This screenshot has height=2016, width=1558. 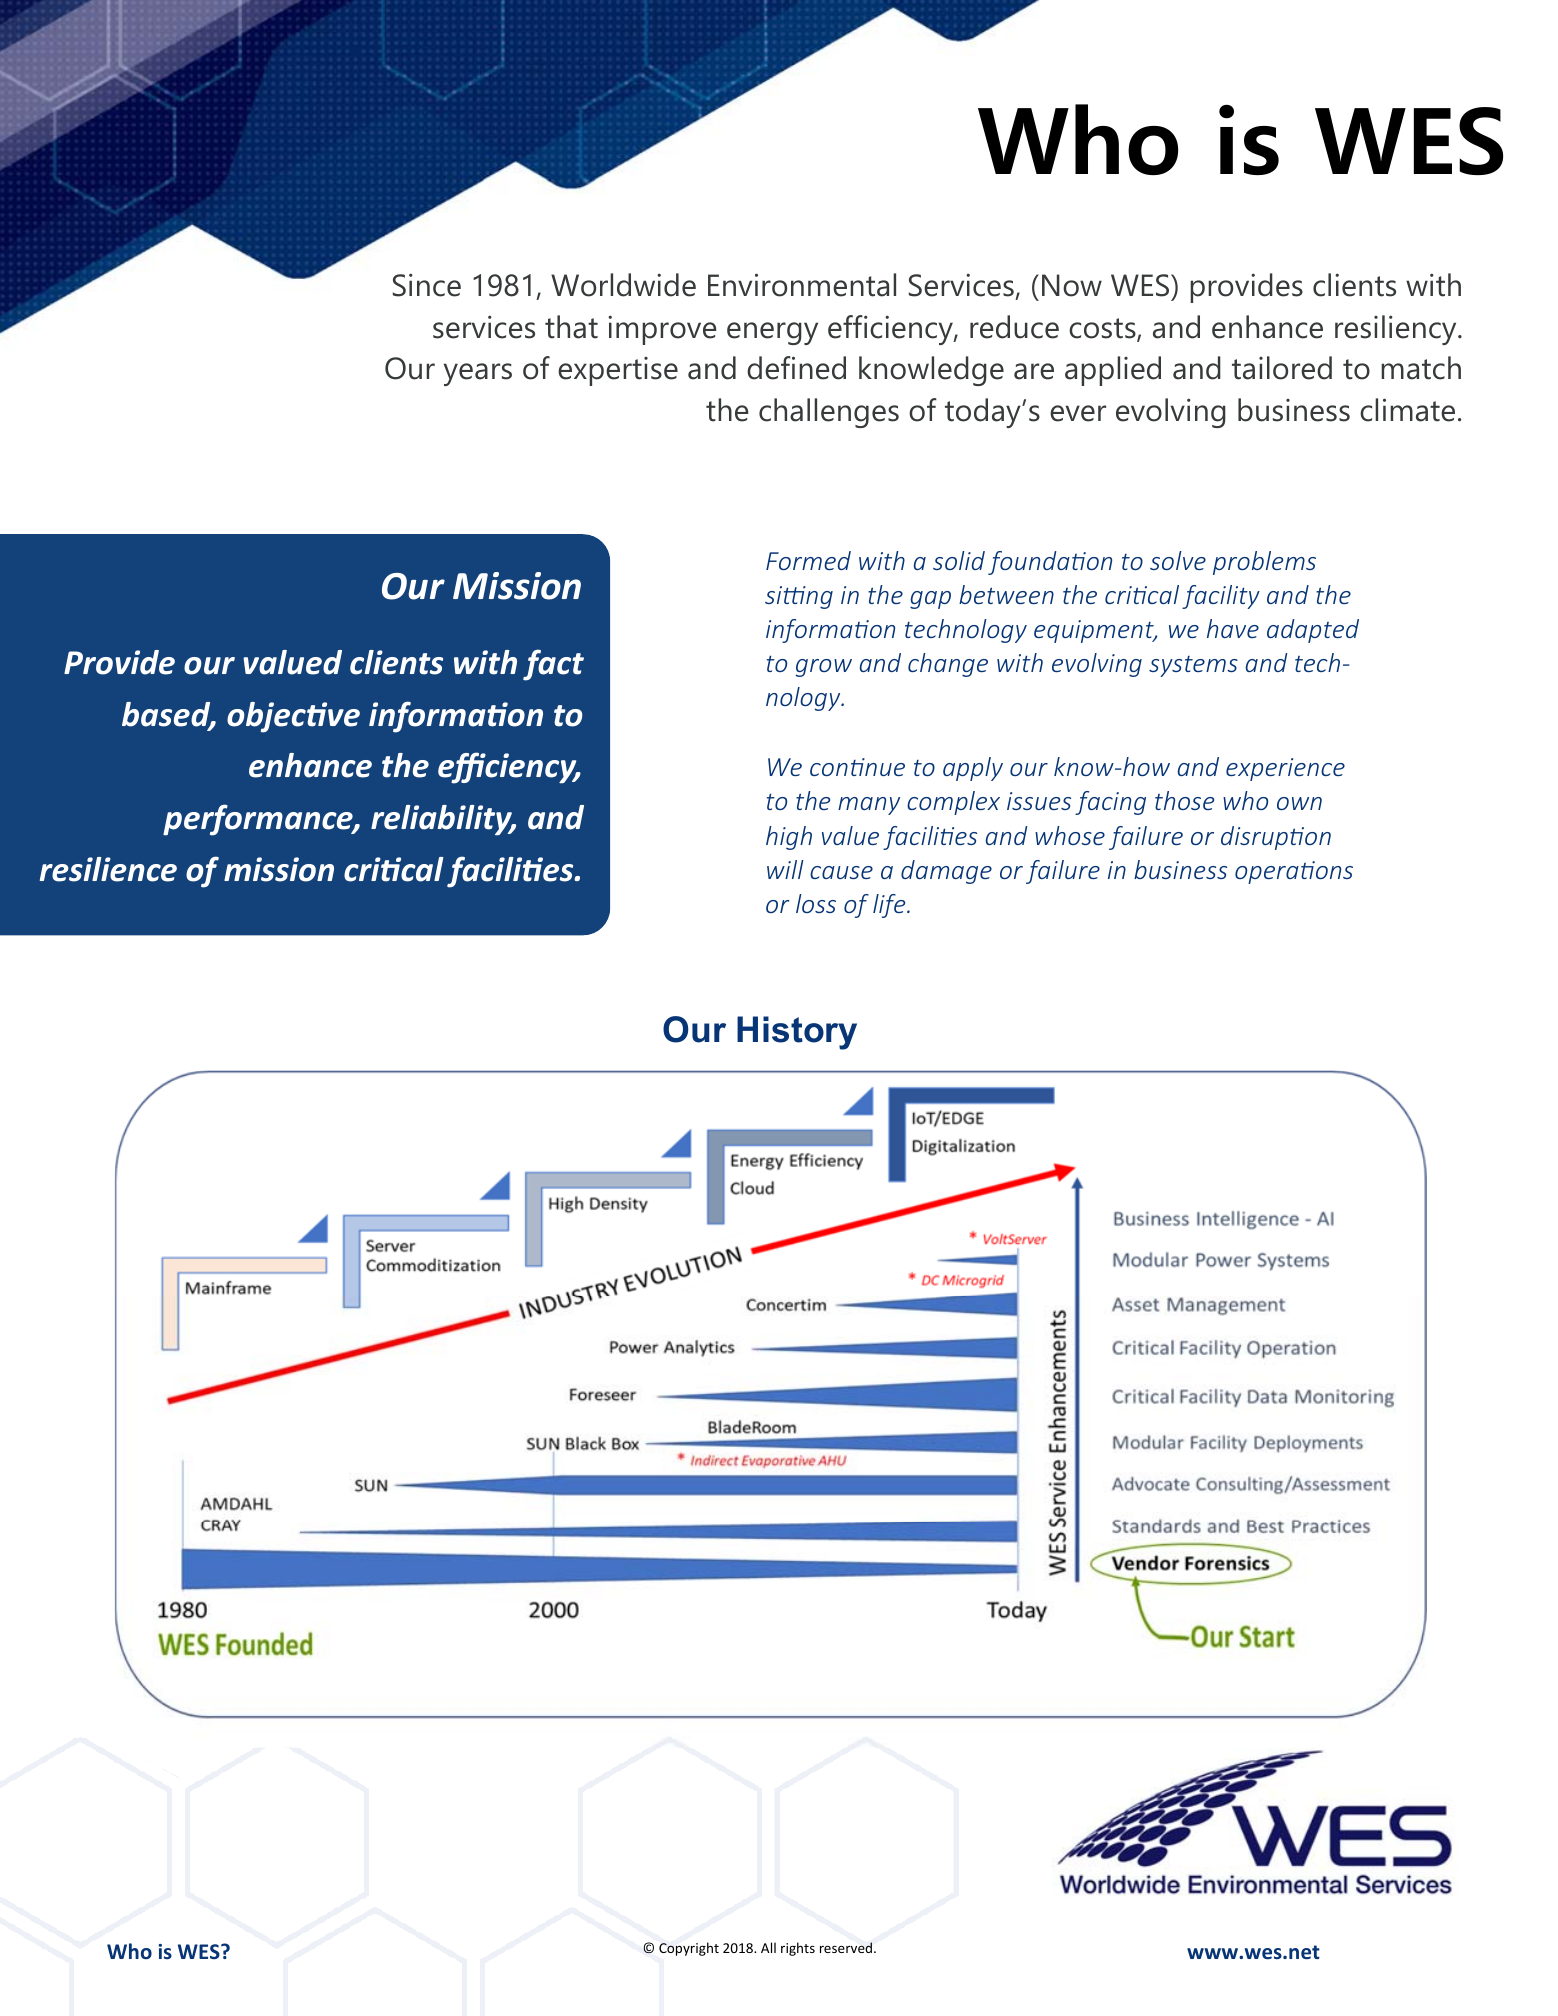 I want to click on whose, so click(x=1070, y=835).
